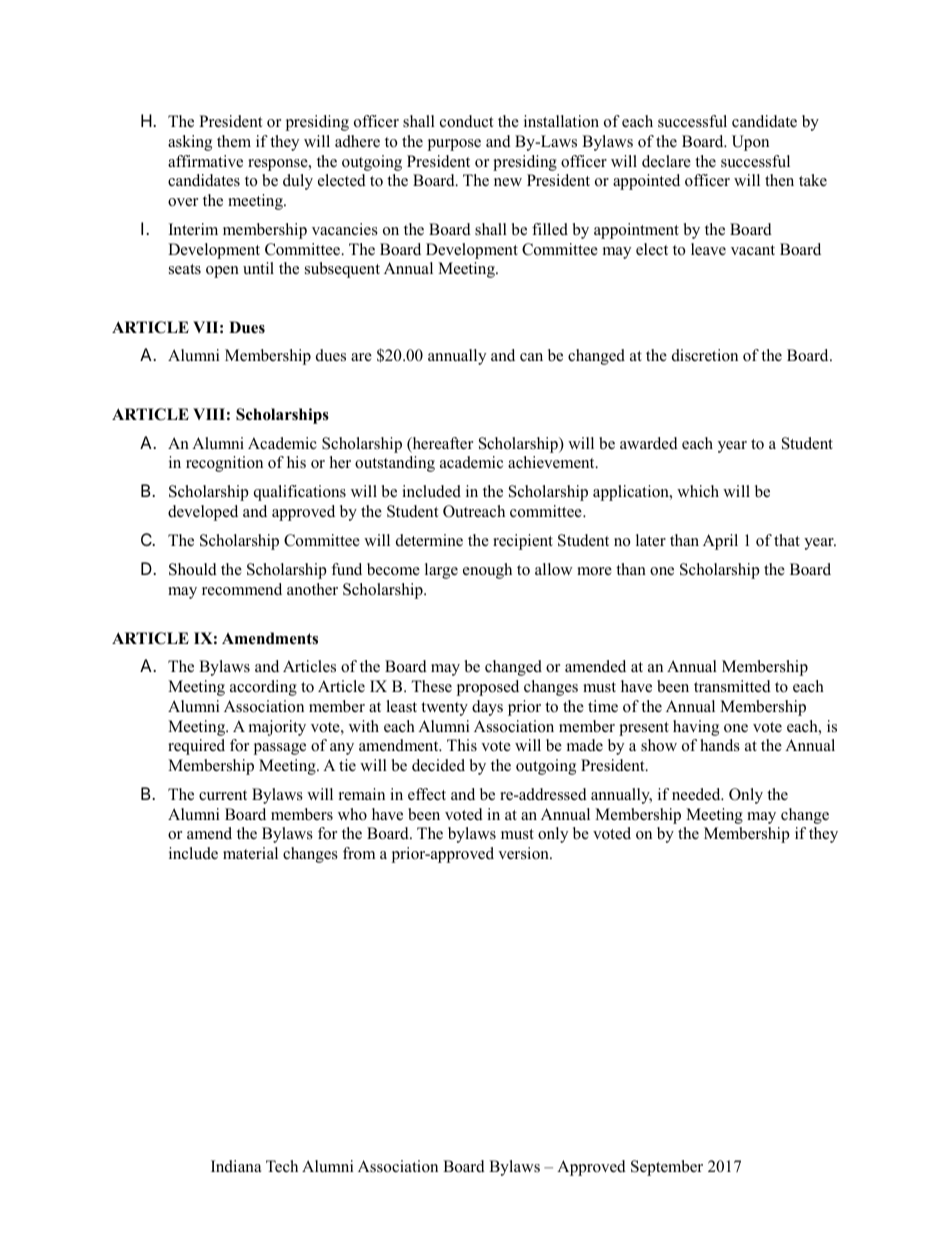 The width and height of the screenshot is (952, 1233). I want to click on them, so click(234, 141).
